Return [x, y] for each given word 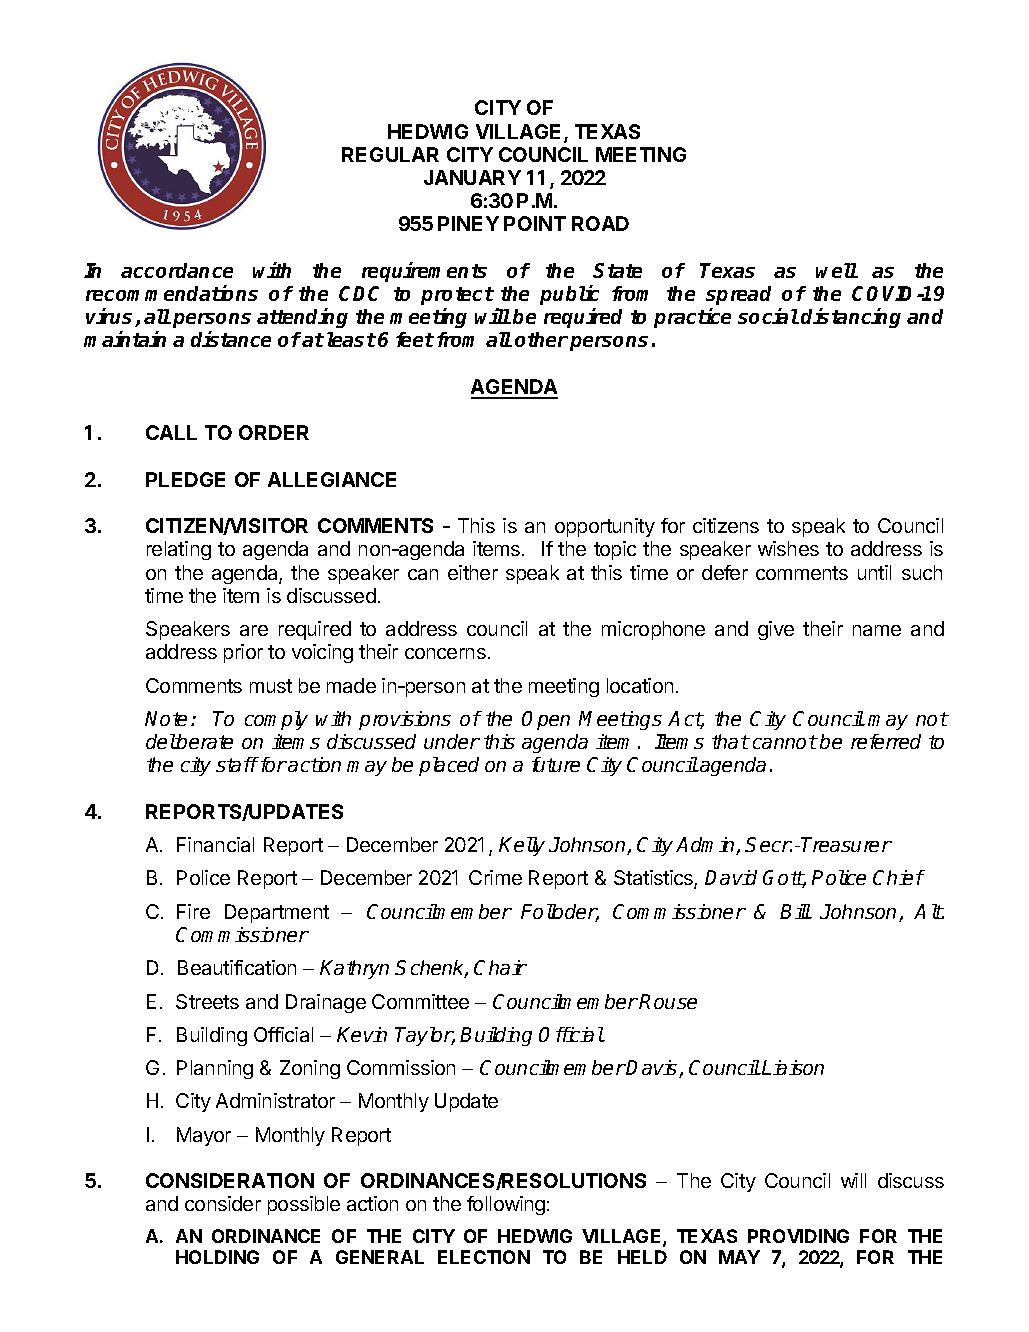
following [506, 1205]
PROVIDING [798, 1236]
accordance [177, 270]
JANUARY [472, 177]
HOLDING [217, 1257]
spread [738, 295]
